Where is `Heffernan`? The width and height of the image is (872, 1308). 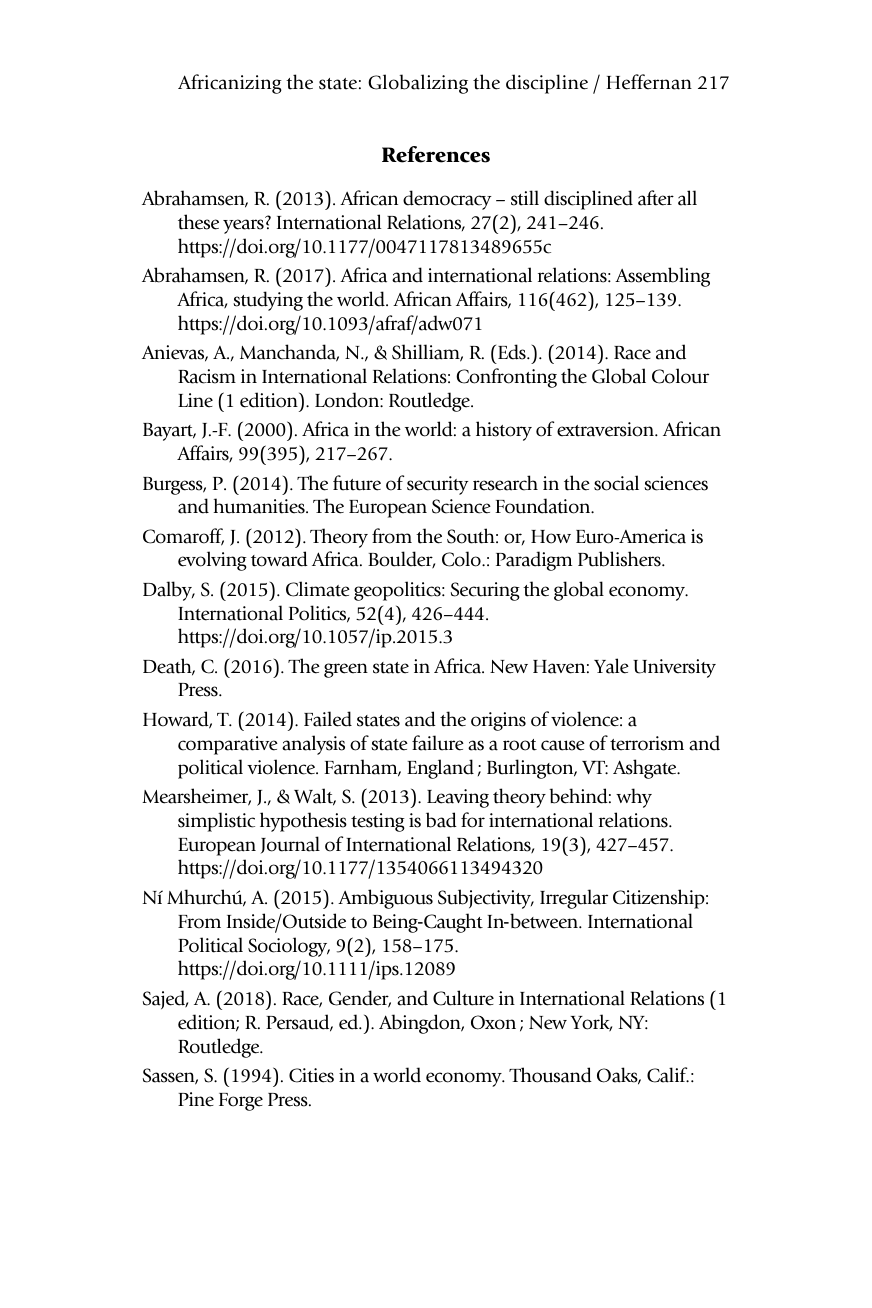 Heffernan is located at coordinates (649, 82).
